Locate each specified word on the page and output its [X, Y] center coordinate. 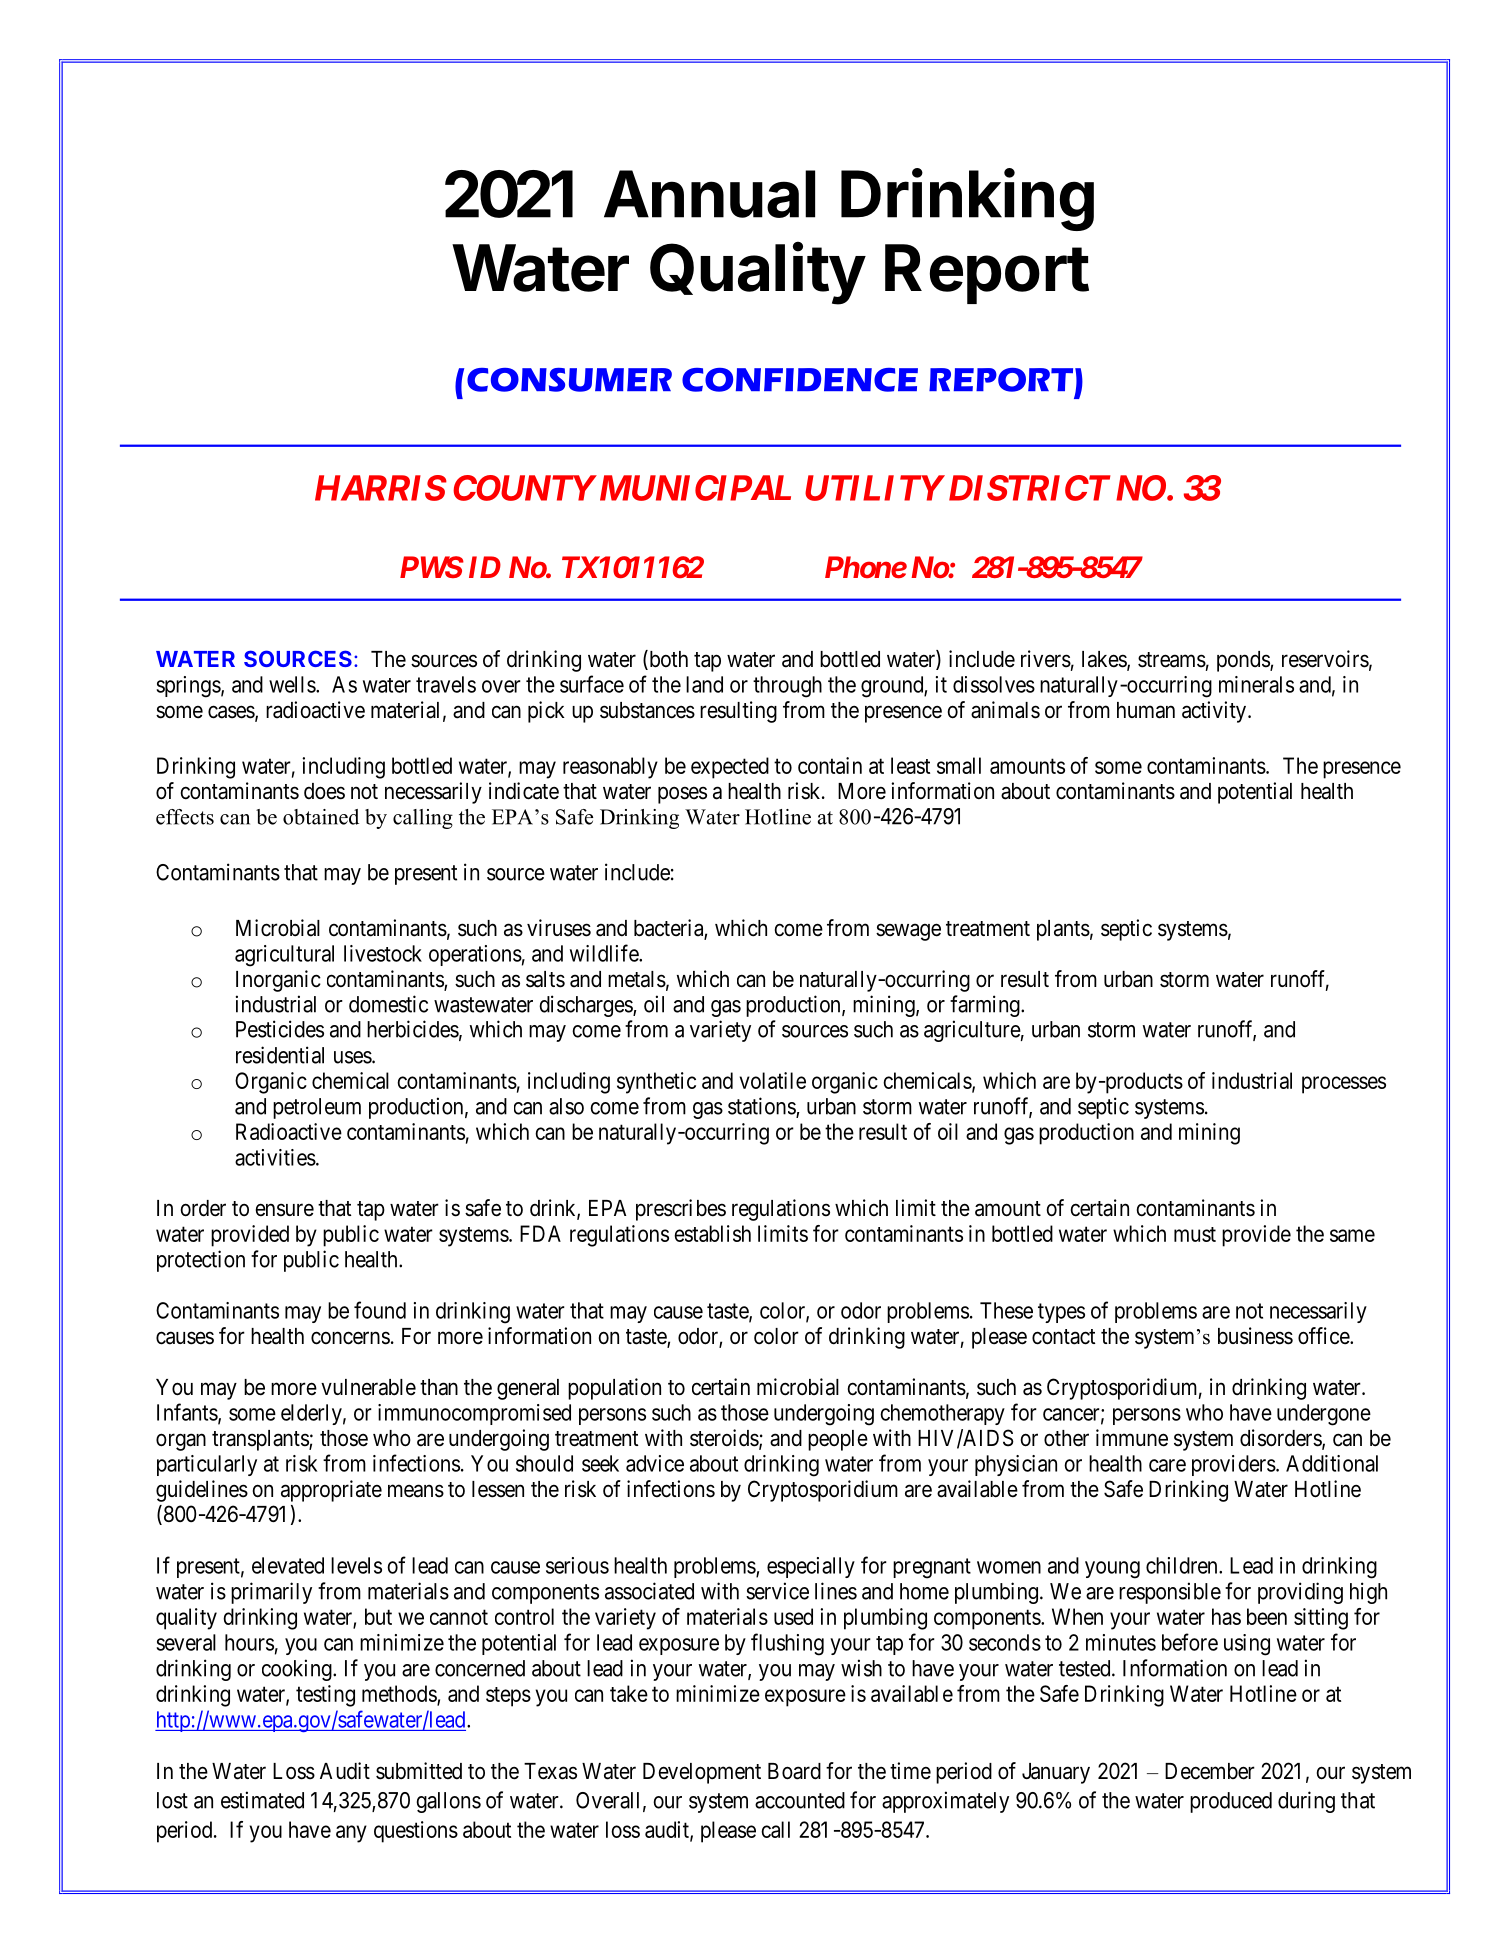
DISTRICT [1027, 488]
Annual [709, 194]
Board [794, 1771]
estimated [262, 1800]
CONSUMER [569, 380]
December [1210, 1771]
